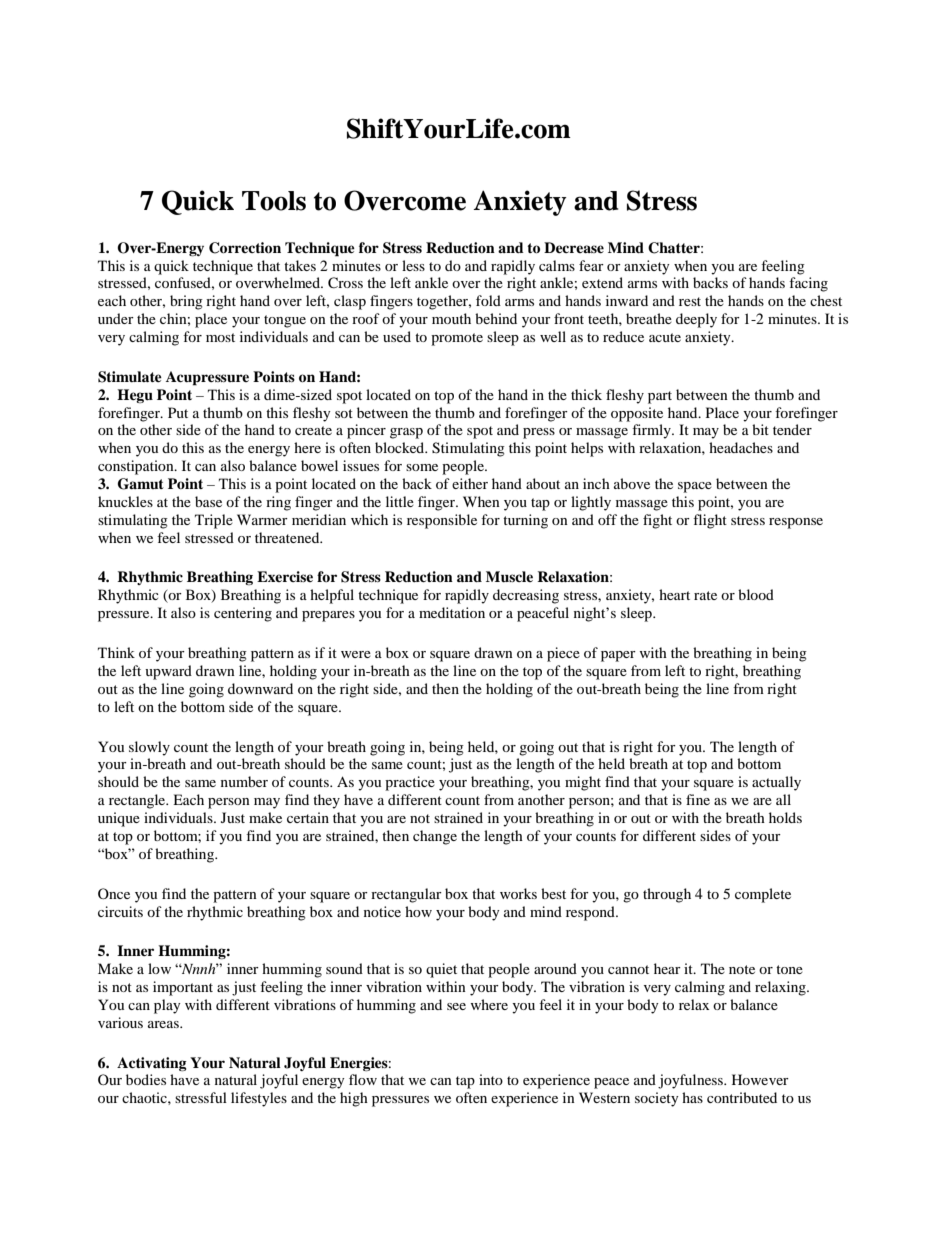 The width and height of the page is (952, 1233). What do you see at coordinates (152, 1064) in the page?
I see `Activating` at bounding box center [152, 1064].
